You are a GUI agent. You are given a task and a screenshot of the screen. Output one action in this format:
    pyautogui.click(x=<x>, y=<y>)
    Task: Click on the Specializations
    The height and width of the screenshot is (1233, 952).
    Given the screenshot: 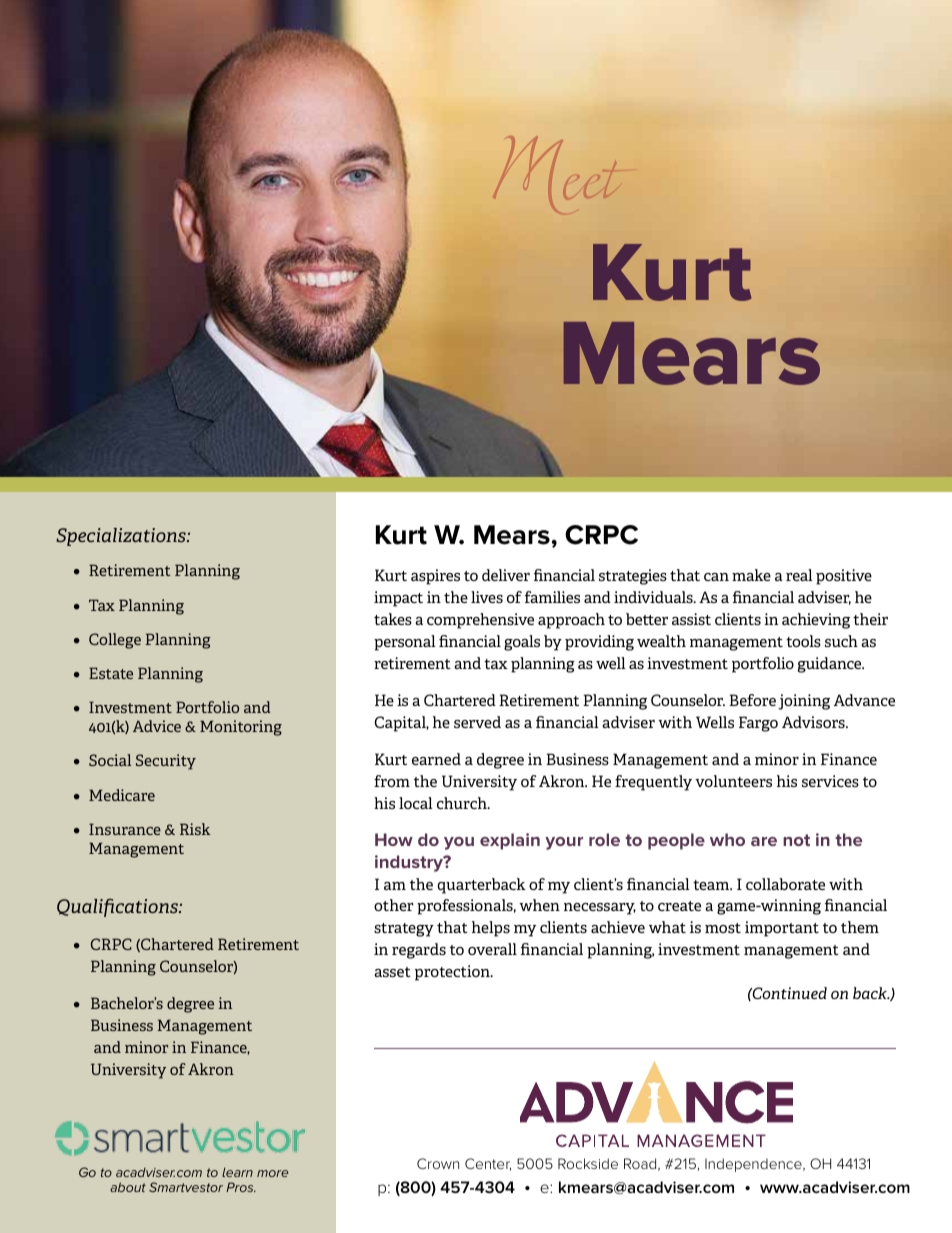 What is the action you would take?
    pyautogui.click(x=122, y=537)
